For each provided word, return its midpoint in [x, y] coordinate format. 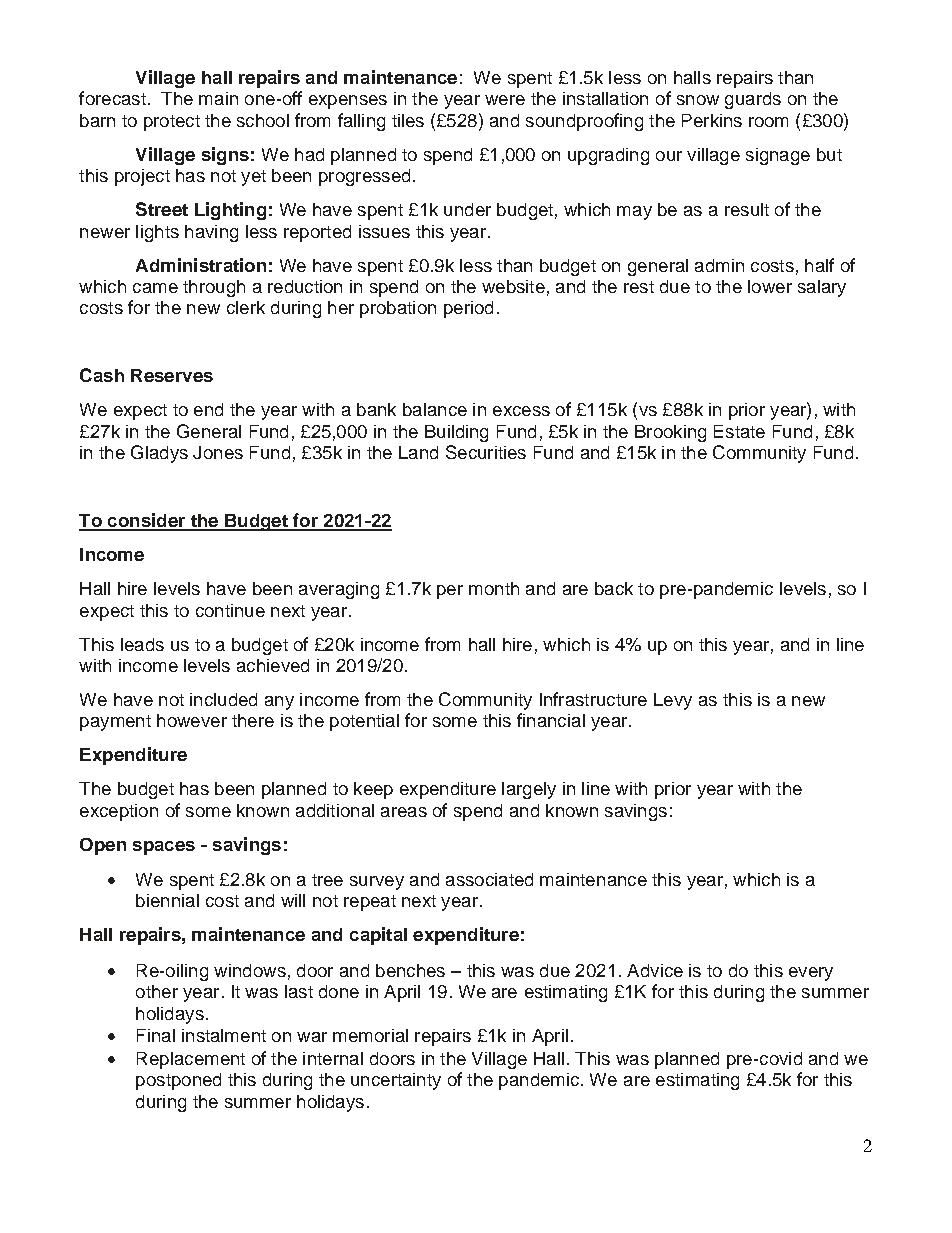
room [768, 122]
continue [230, 610]
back [614, 588]
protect [172, 123]
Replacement [191, 1060]
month [494, 588]
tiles [408, 120]
